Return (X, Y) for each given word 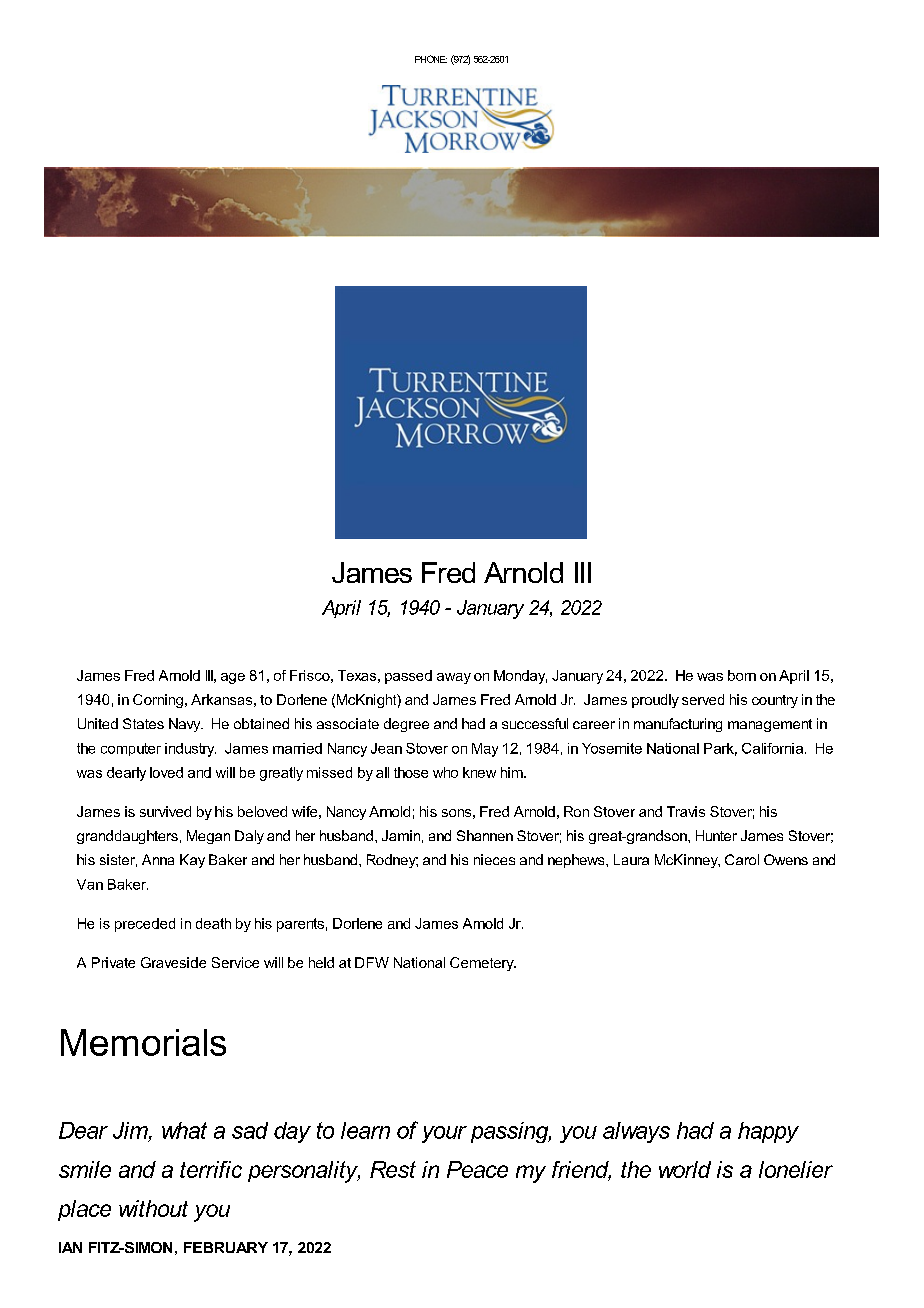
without (153, 1208)
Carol (742, 859)
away (454, 678)
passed (408, 677)
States (143, 723)
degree (406, 725)
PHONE (431, 59)
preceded (145, 925)
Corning (158, 701)
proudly (655, 701)
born (742, 675)
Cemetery (483, 964)
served (703, 699)
